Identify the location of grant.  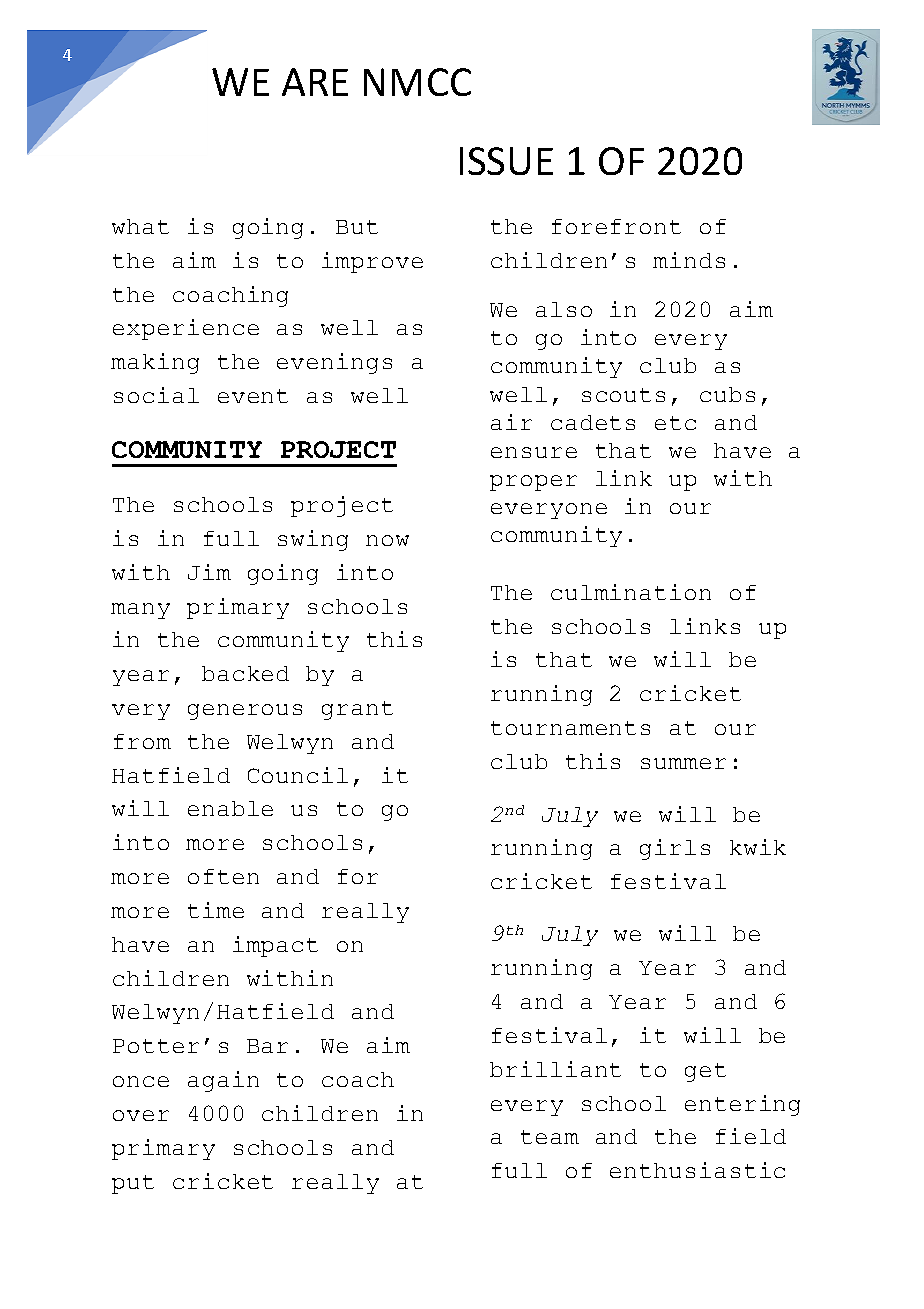
(357, 710).
